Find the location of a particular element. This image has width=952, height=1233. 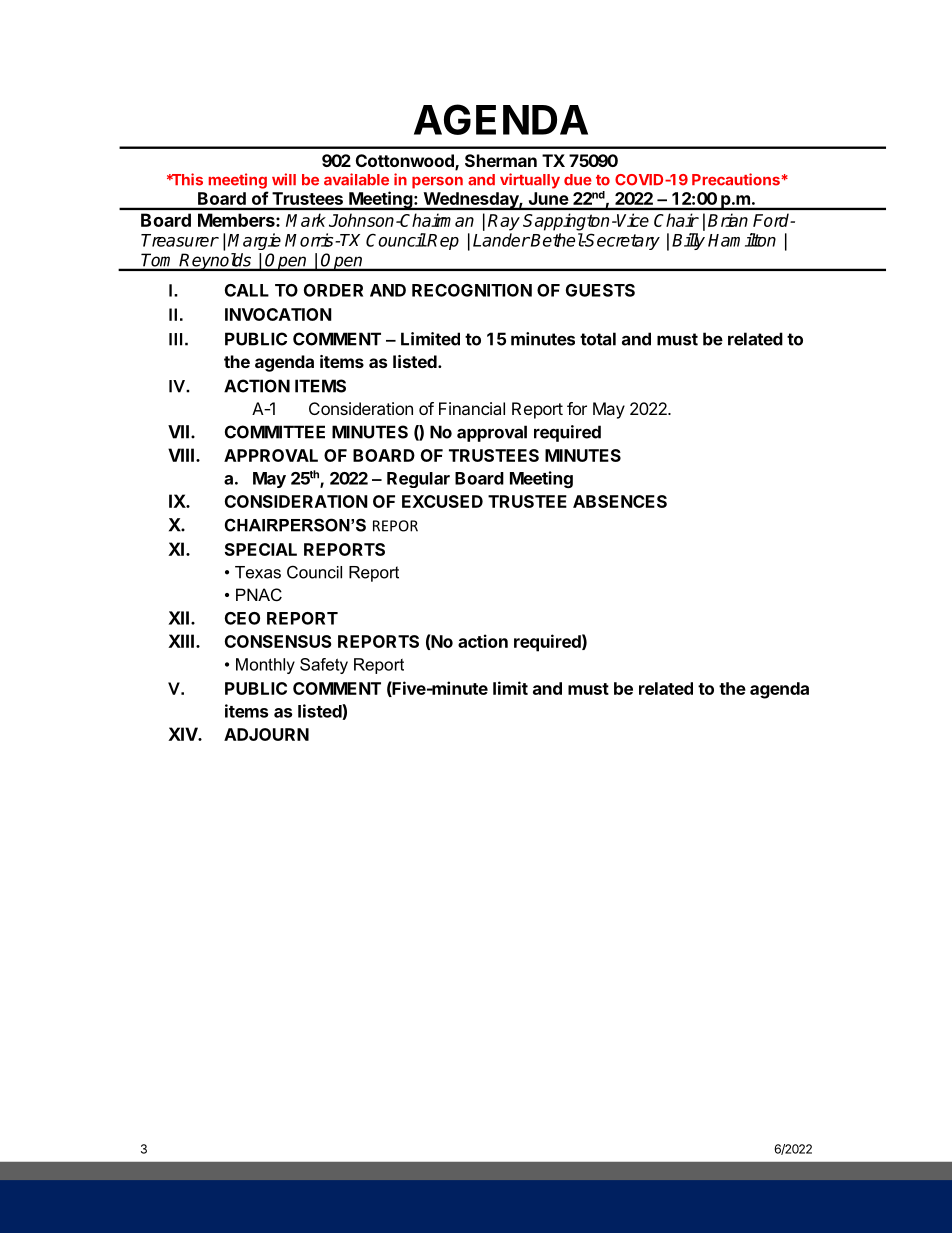

XIV is located at coordinates (183, 734).
